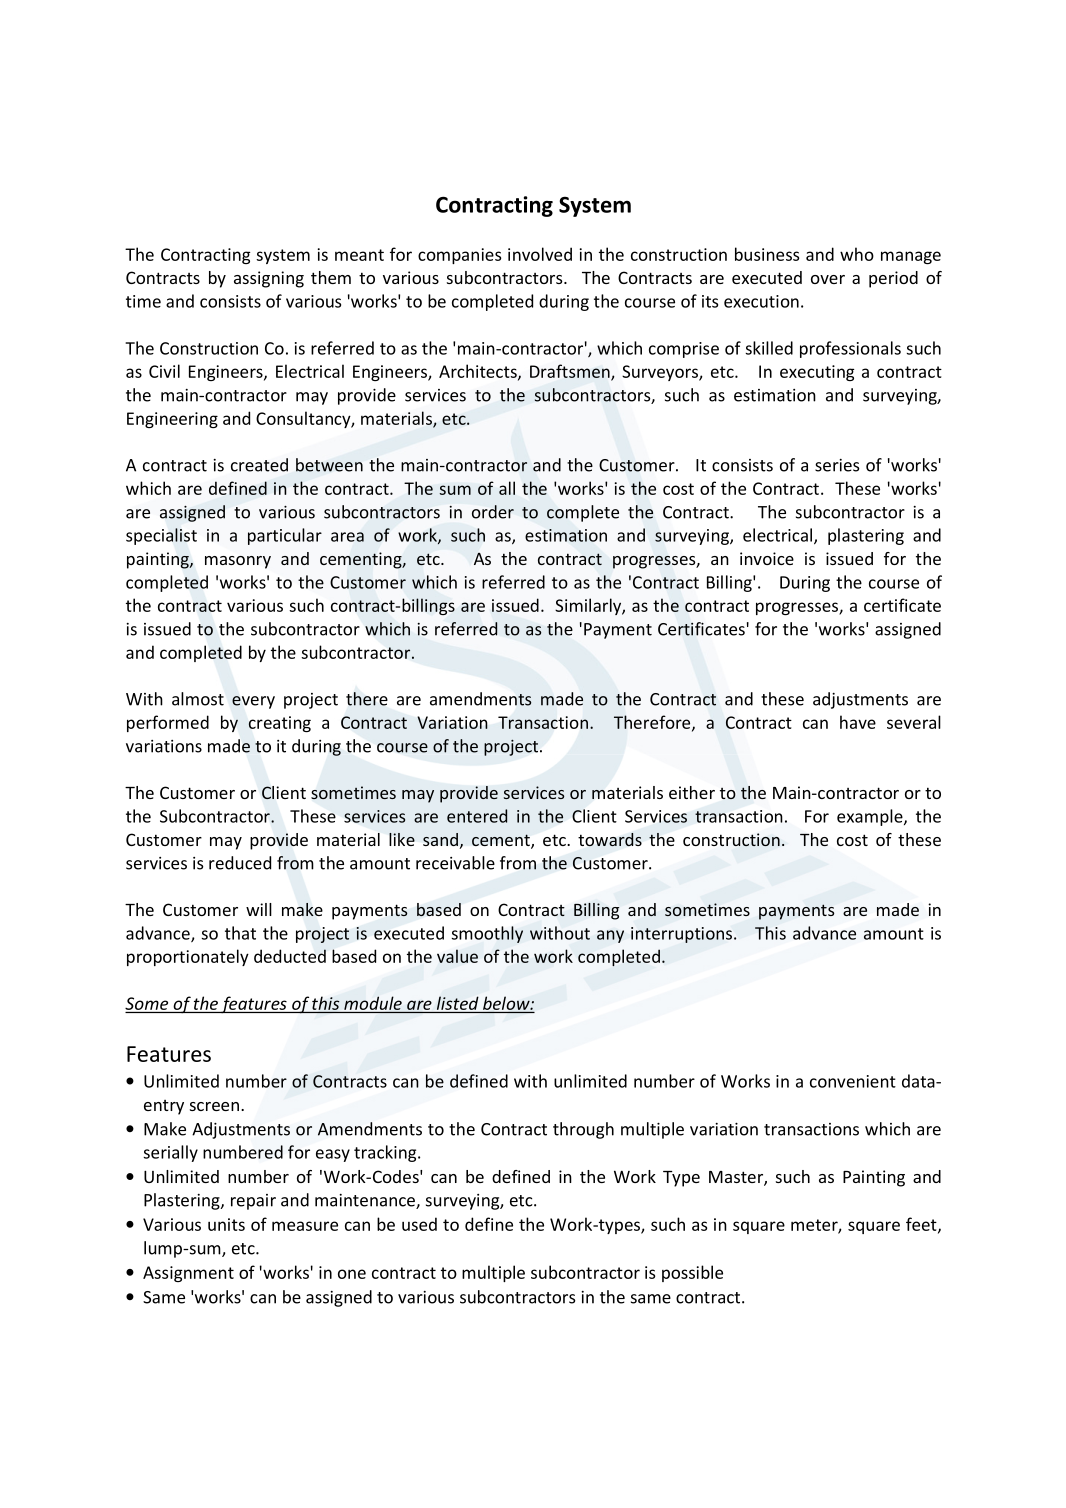 The width and height of the document is (1066, 1508). What do you see at coordinates (858, 722) in the document?
I see `have` at bounding box center [858, 722].
